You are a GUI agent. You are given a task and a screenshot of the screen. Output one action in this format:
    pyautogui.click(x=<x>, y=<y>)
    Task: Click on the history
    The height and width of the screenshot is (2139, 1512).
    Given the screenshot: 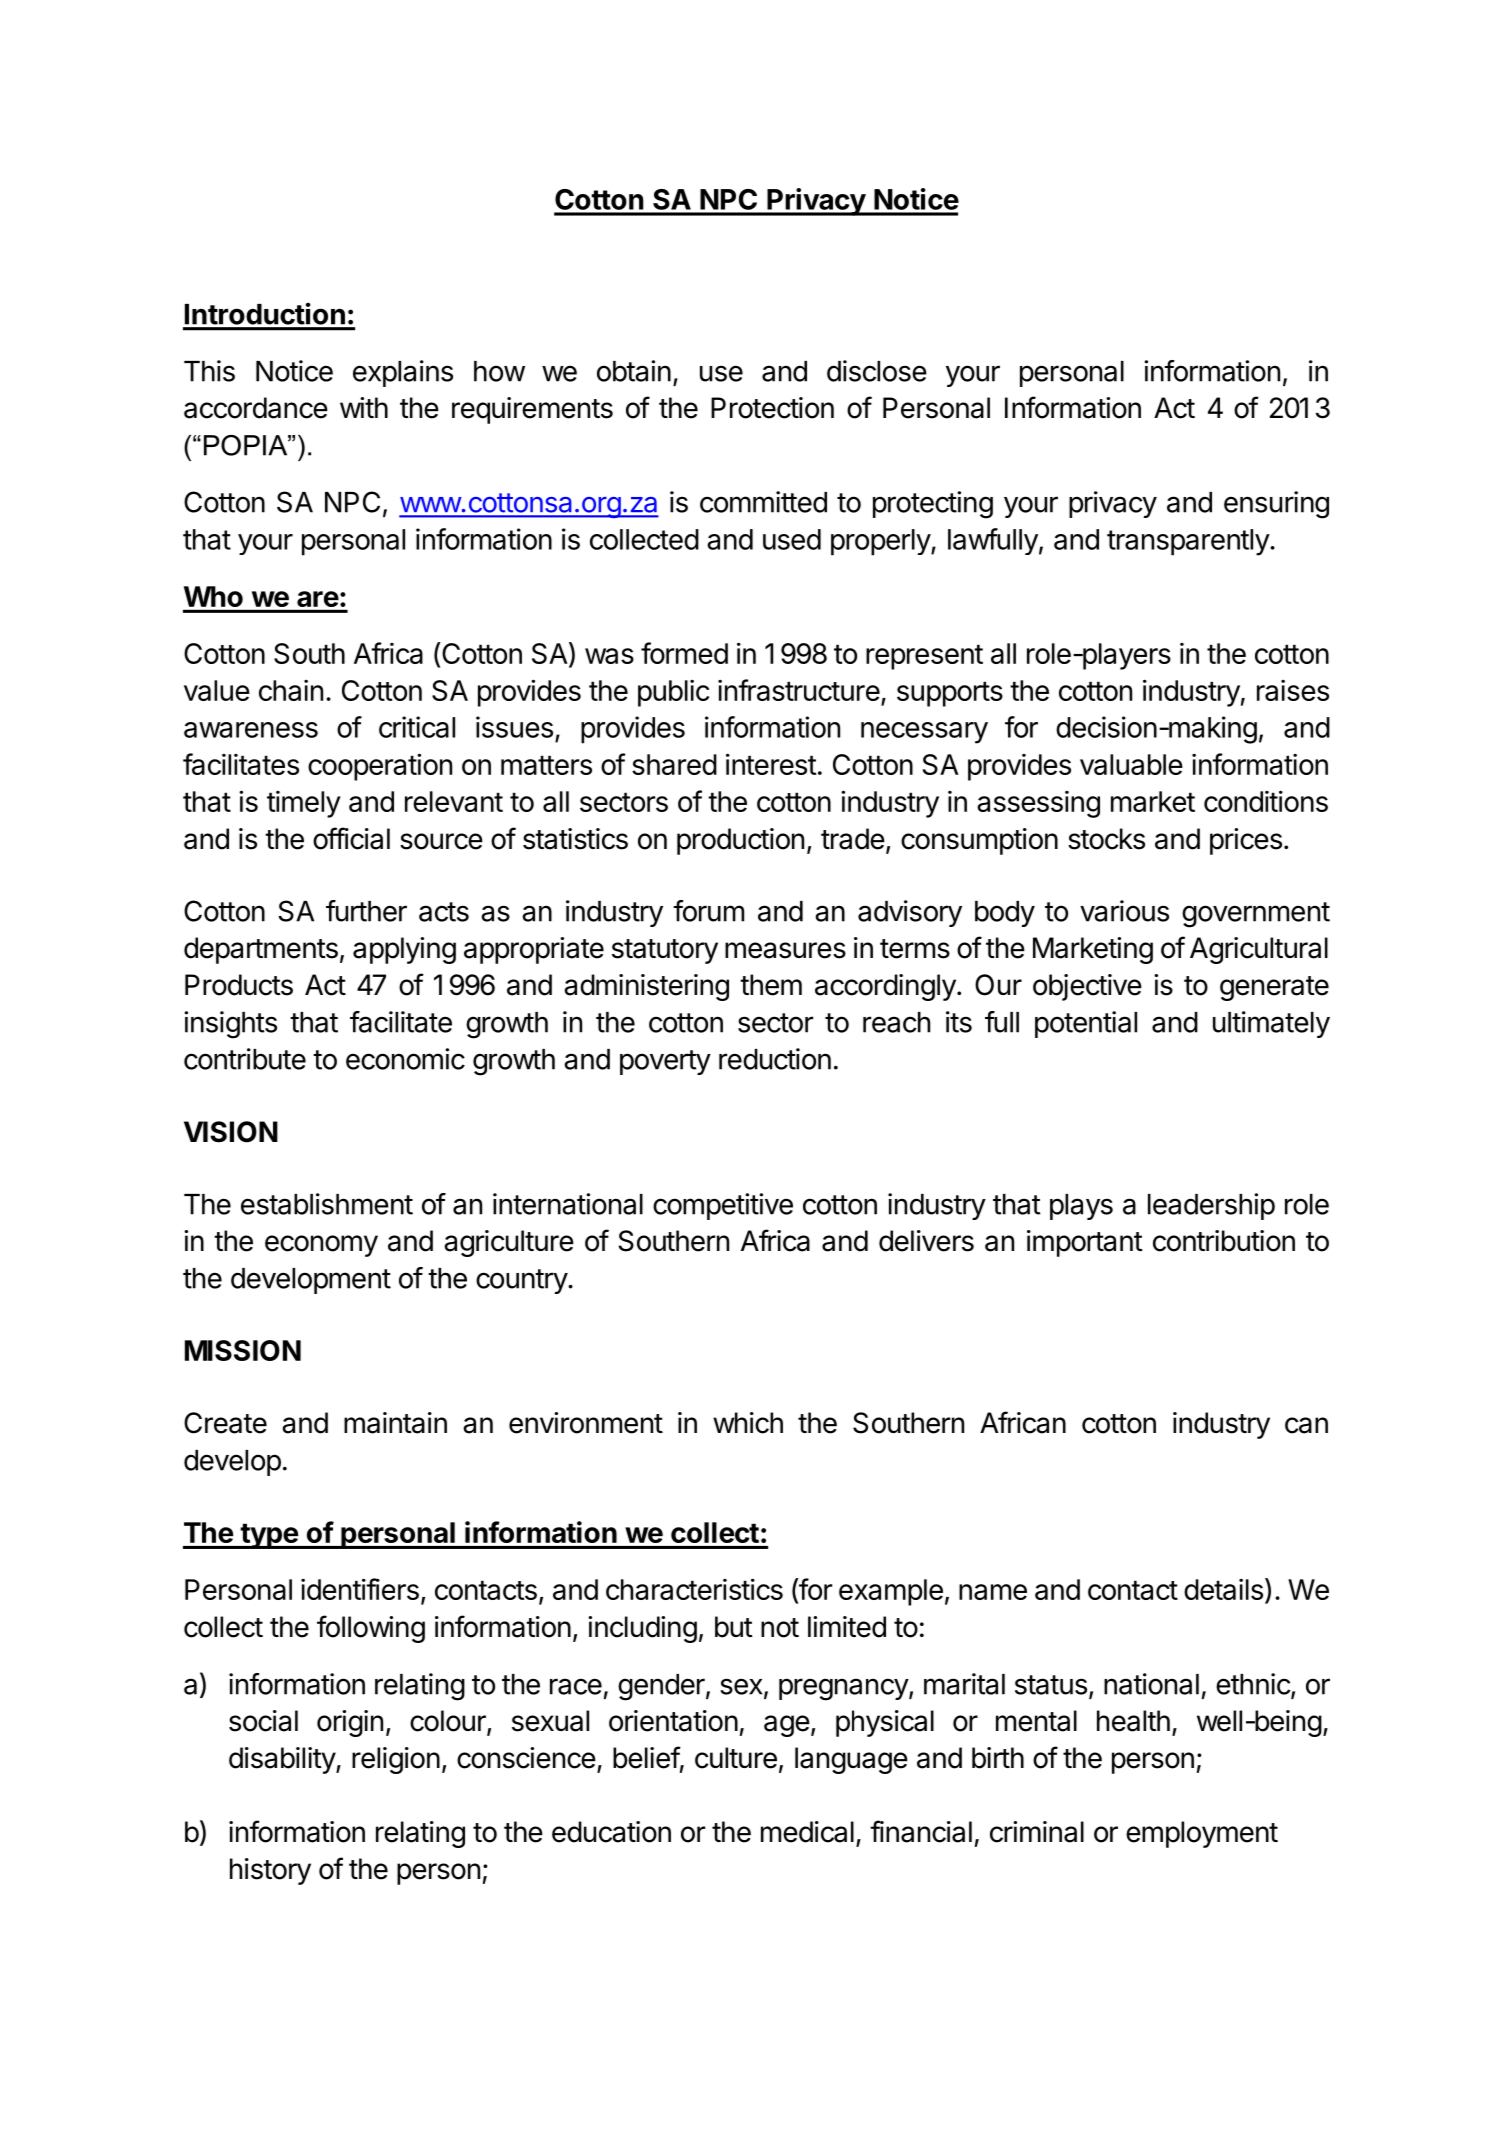 What is the action you would take?
    pyautogui.click(x=270, y=1871)
